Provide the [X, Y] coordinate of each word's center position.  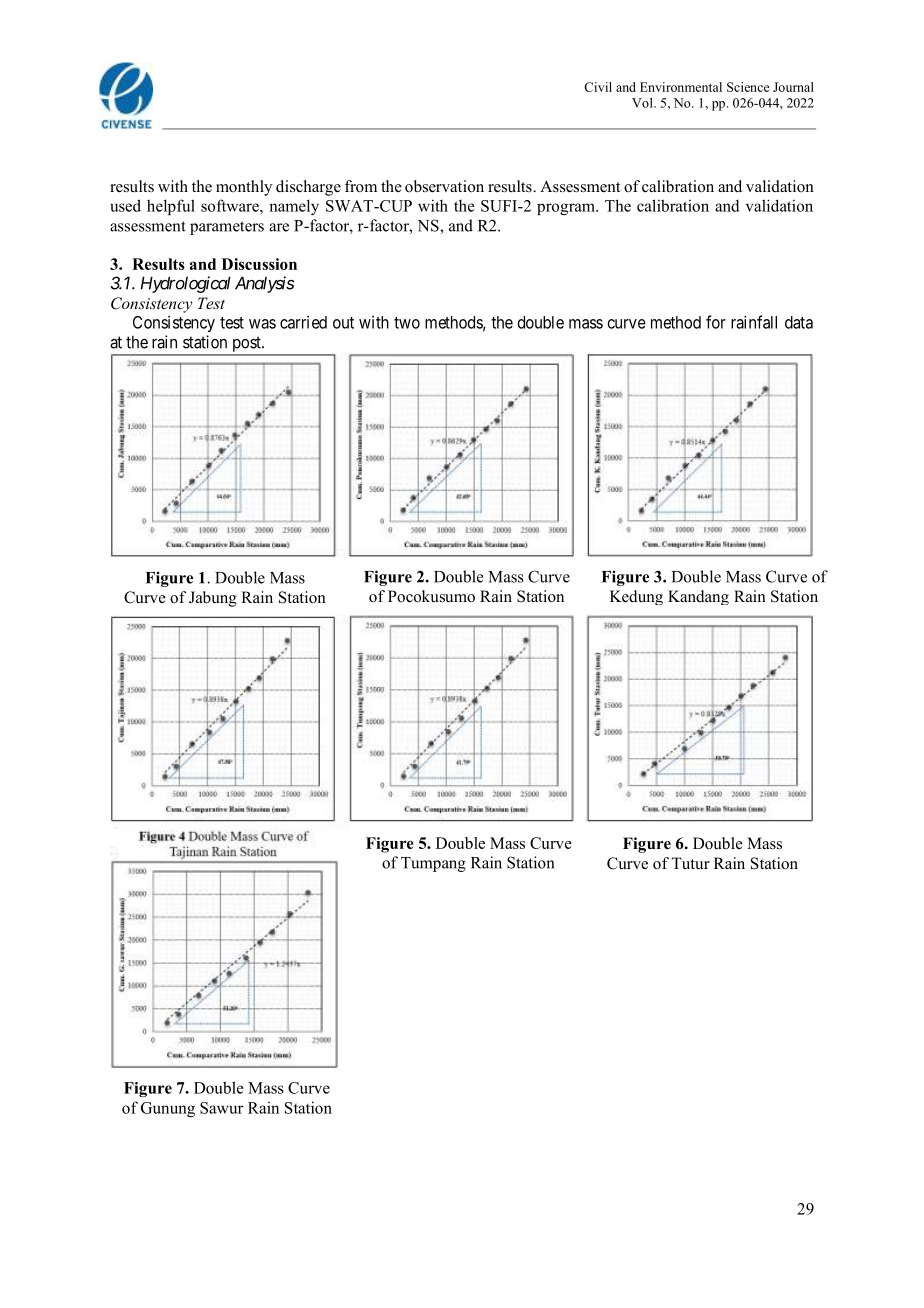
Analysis [265, 284]
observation [444, 186]
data [799, 322]
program [567, 209]
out [343, 323]
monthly [244, 188]
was [262, 324]
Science [748, 87]
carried [303, 322]
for [716, 322]
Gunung [168, 1109]
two [407, 323]
